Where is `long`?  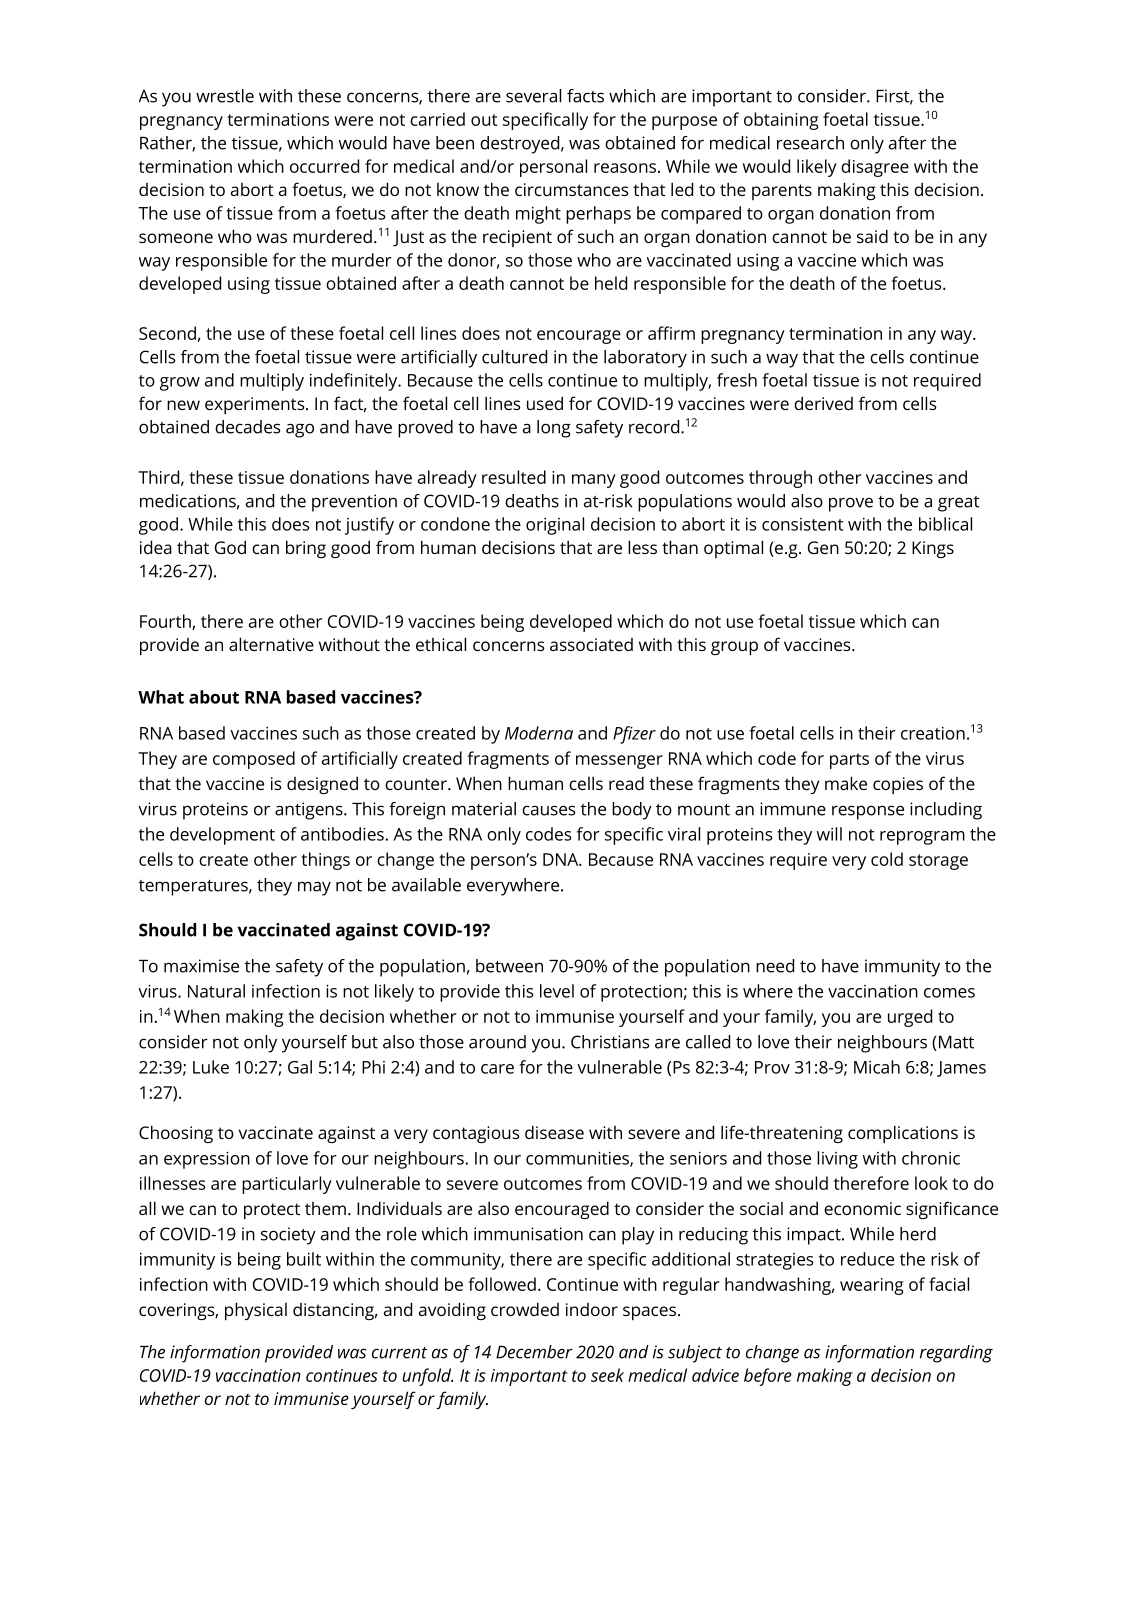
long is located at coordinates (554, 429).
